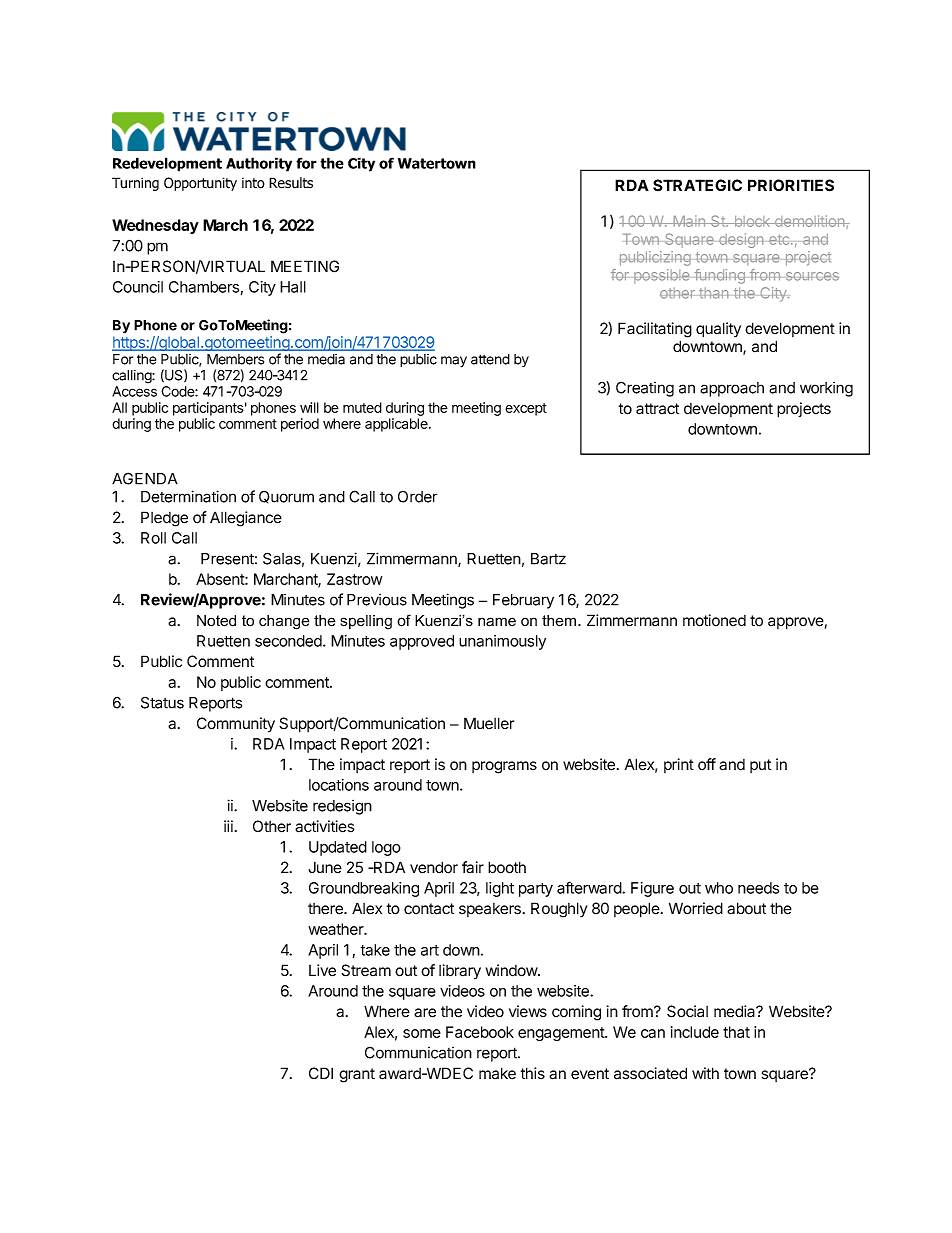 This image has height=1233, width=952. What do you see at coordinates (236, 725) in the image?
I see `Community` at bounding box center [236, 725].
